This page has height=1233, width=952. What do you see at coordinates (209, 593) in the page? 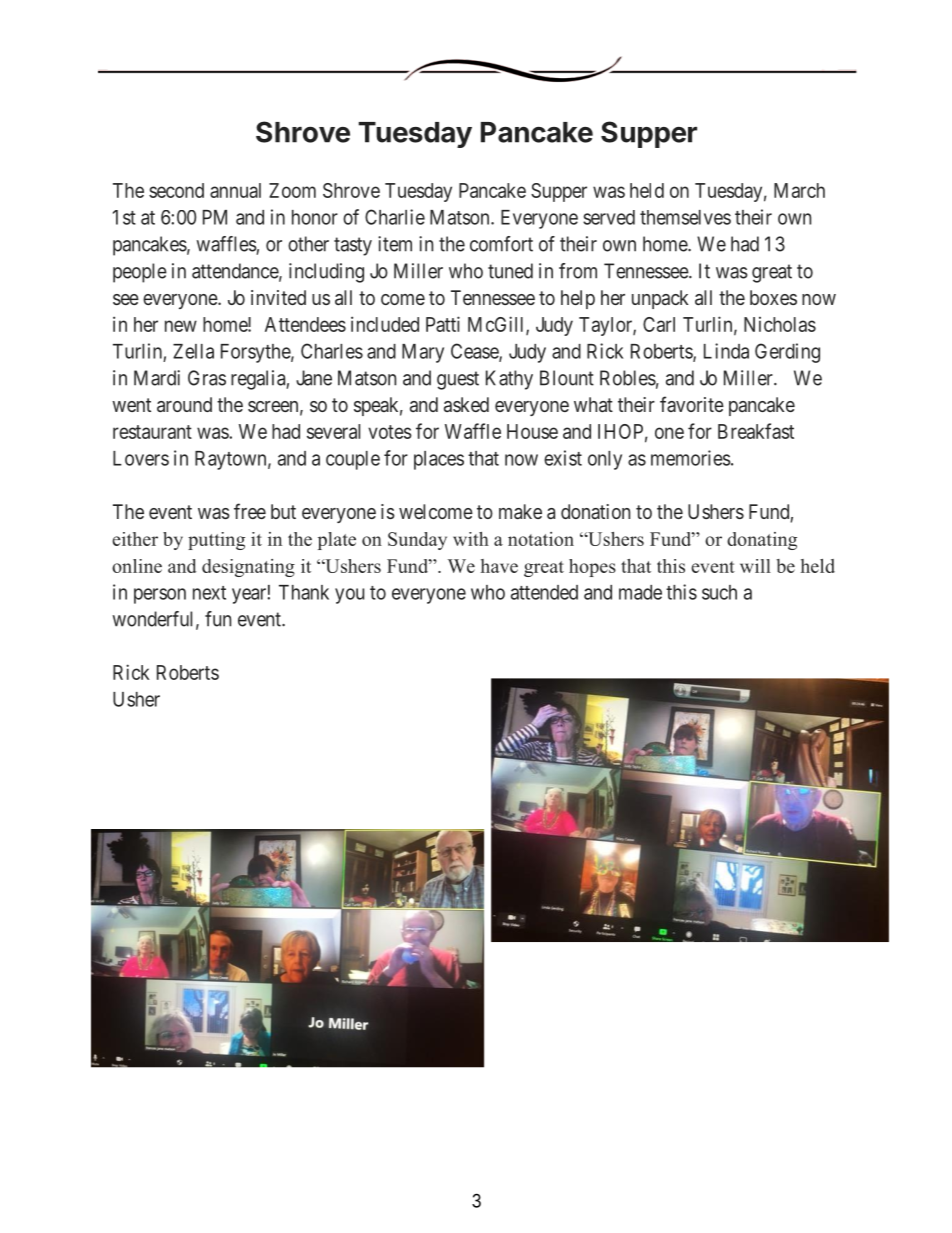
I see `next` at bounding box center [209, 593].
